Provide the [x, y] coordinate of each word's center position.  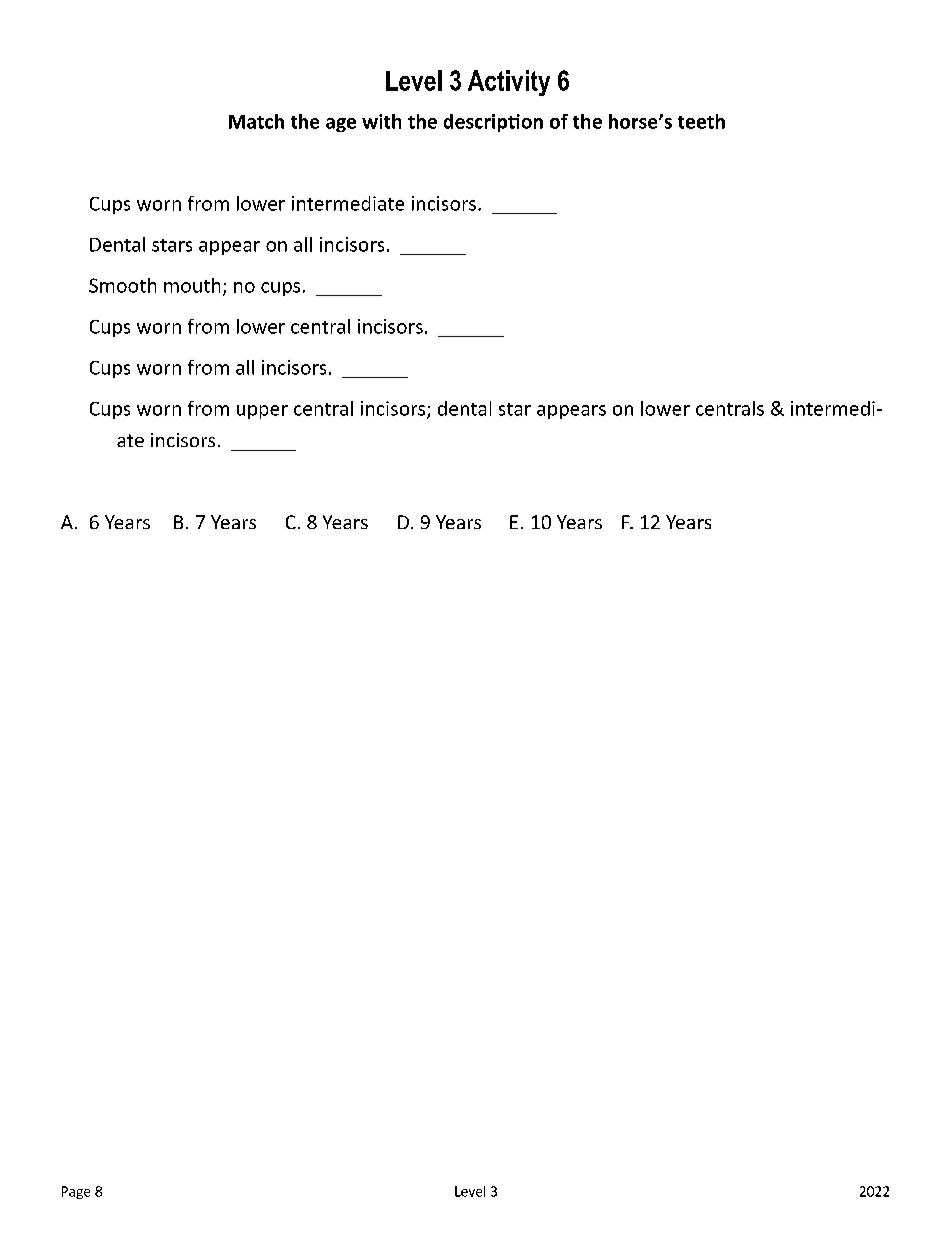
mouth [192, 285]
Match [256, 121]
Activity [509, 83]
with [381, 121]
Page [76, 1192]
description [493, 123]
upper [262, 412]
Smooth [122, 285]
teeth [701, 121]
